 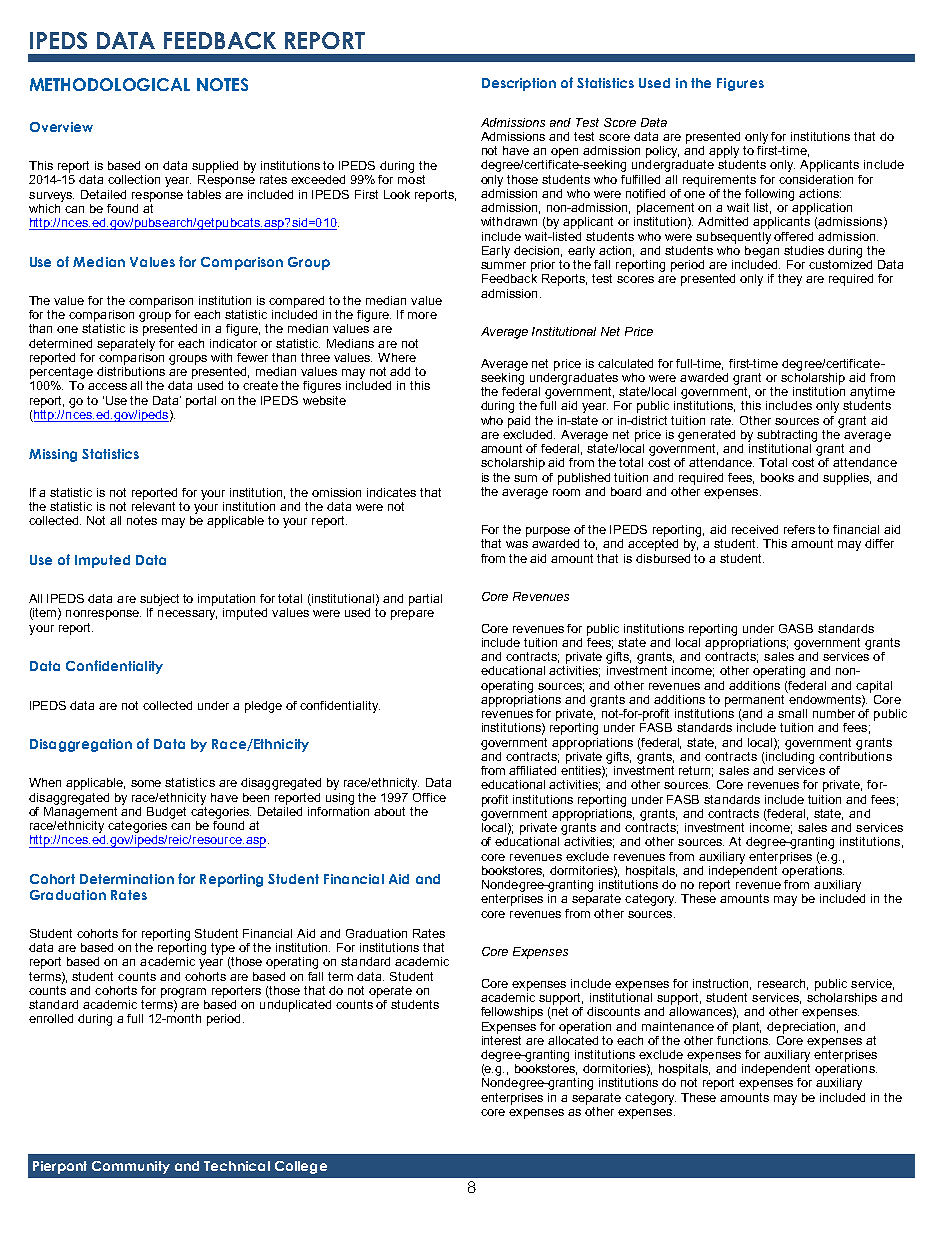 I want to click on subtracting, so click(x=787, y=436).
